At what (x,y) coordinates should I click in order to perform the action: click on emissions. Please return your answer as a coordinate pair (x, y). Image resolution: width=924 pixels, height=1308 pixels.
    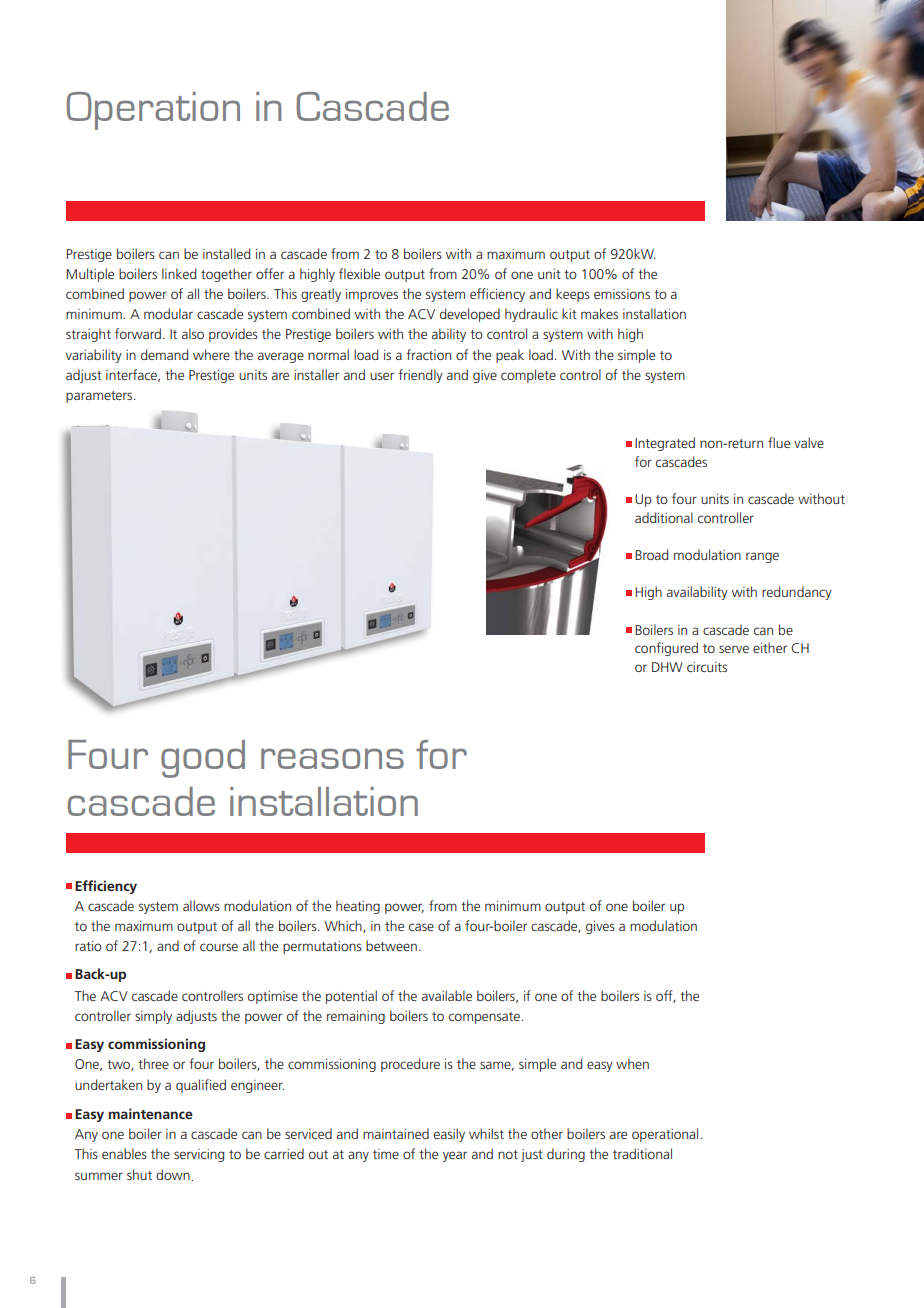
    Looking at the image, I should click on (622, 294).
